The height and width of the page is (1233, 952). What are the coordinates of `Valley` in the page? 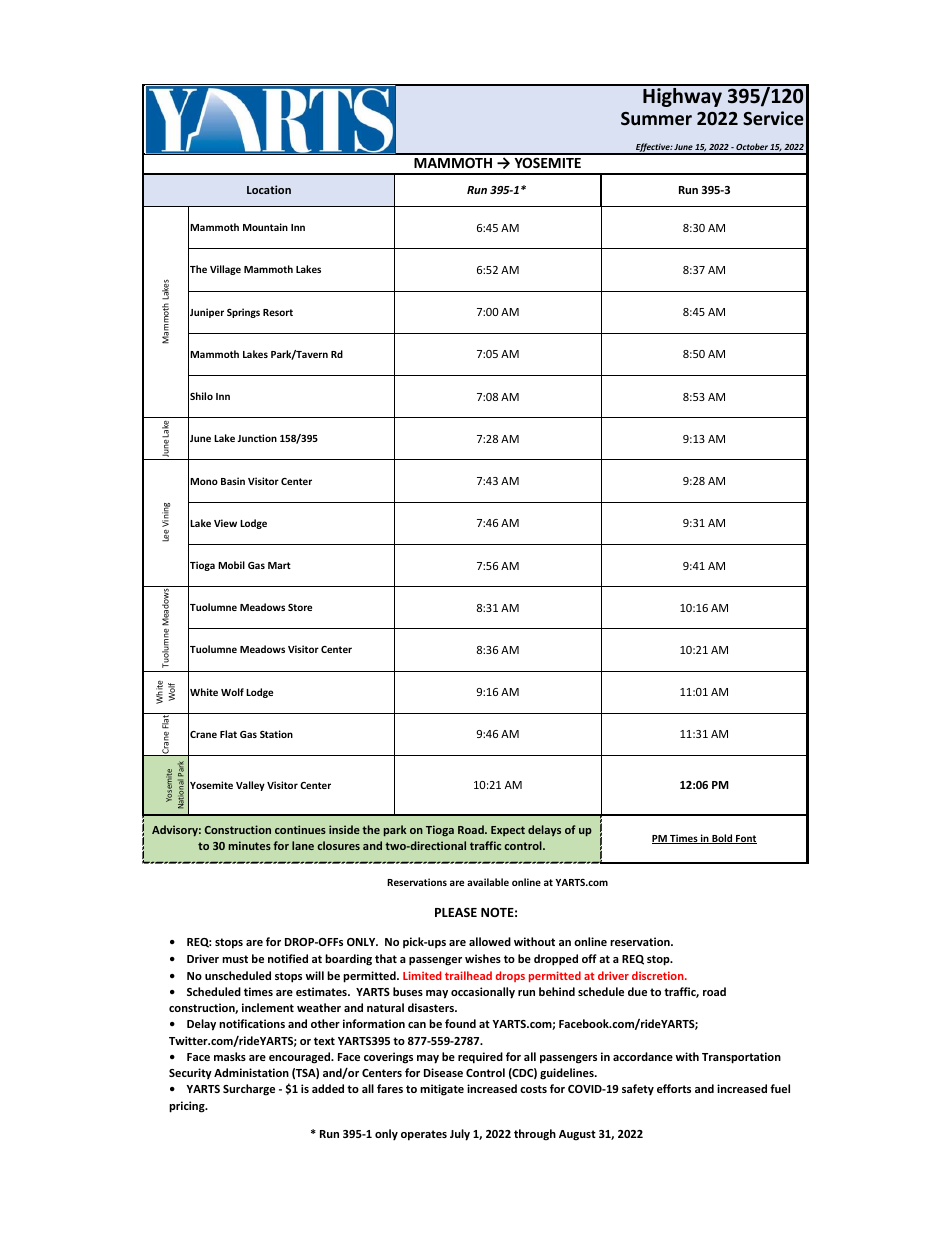 It's located at (250, 786).
